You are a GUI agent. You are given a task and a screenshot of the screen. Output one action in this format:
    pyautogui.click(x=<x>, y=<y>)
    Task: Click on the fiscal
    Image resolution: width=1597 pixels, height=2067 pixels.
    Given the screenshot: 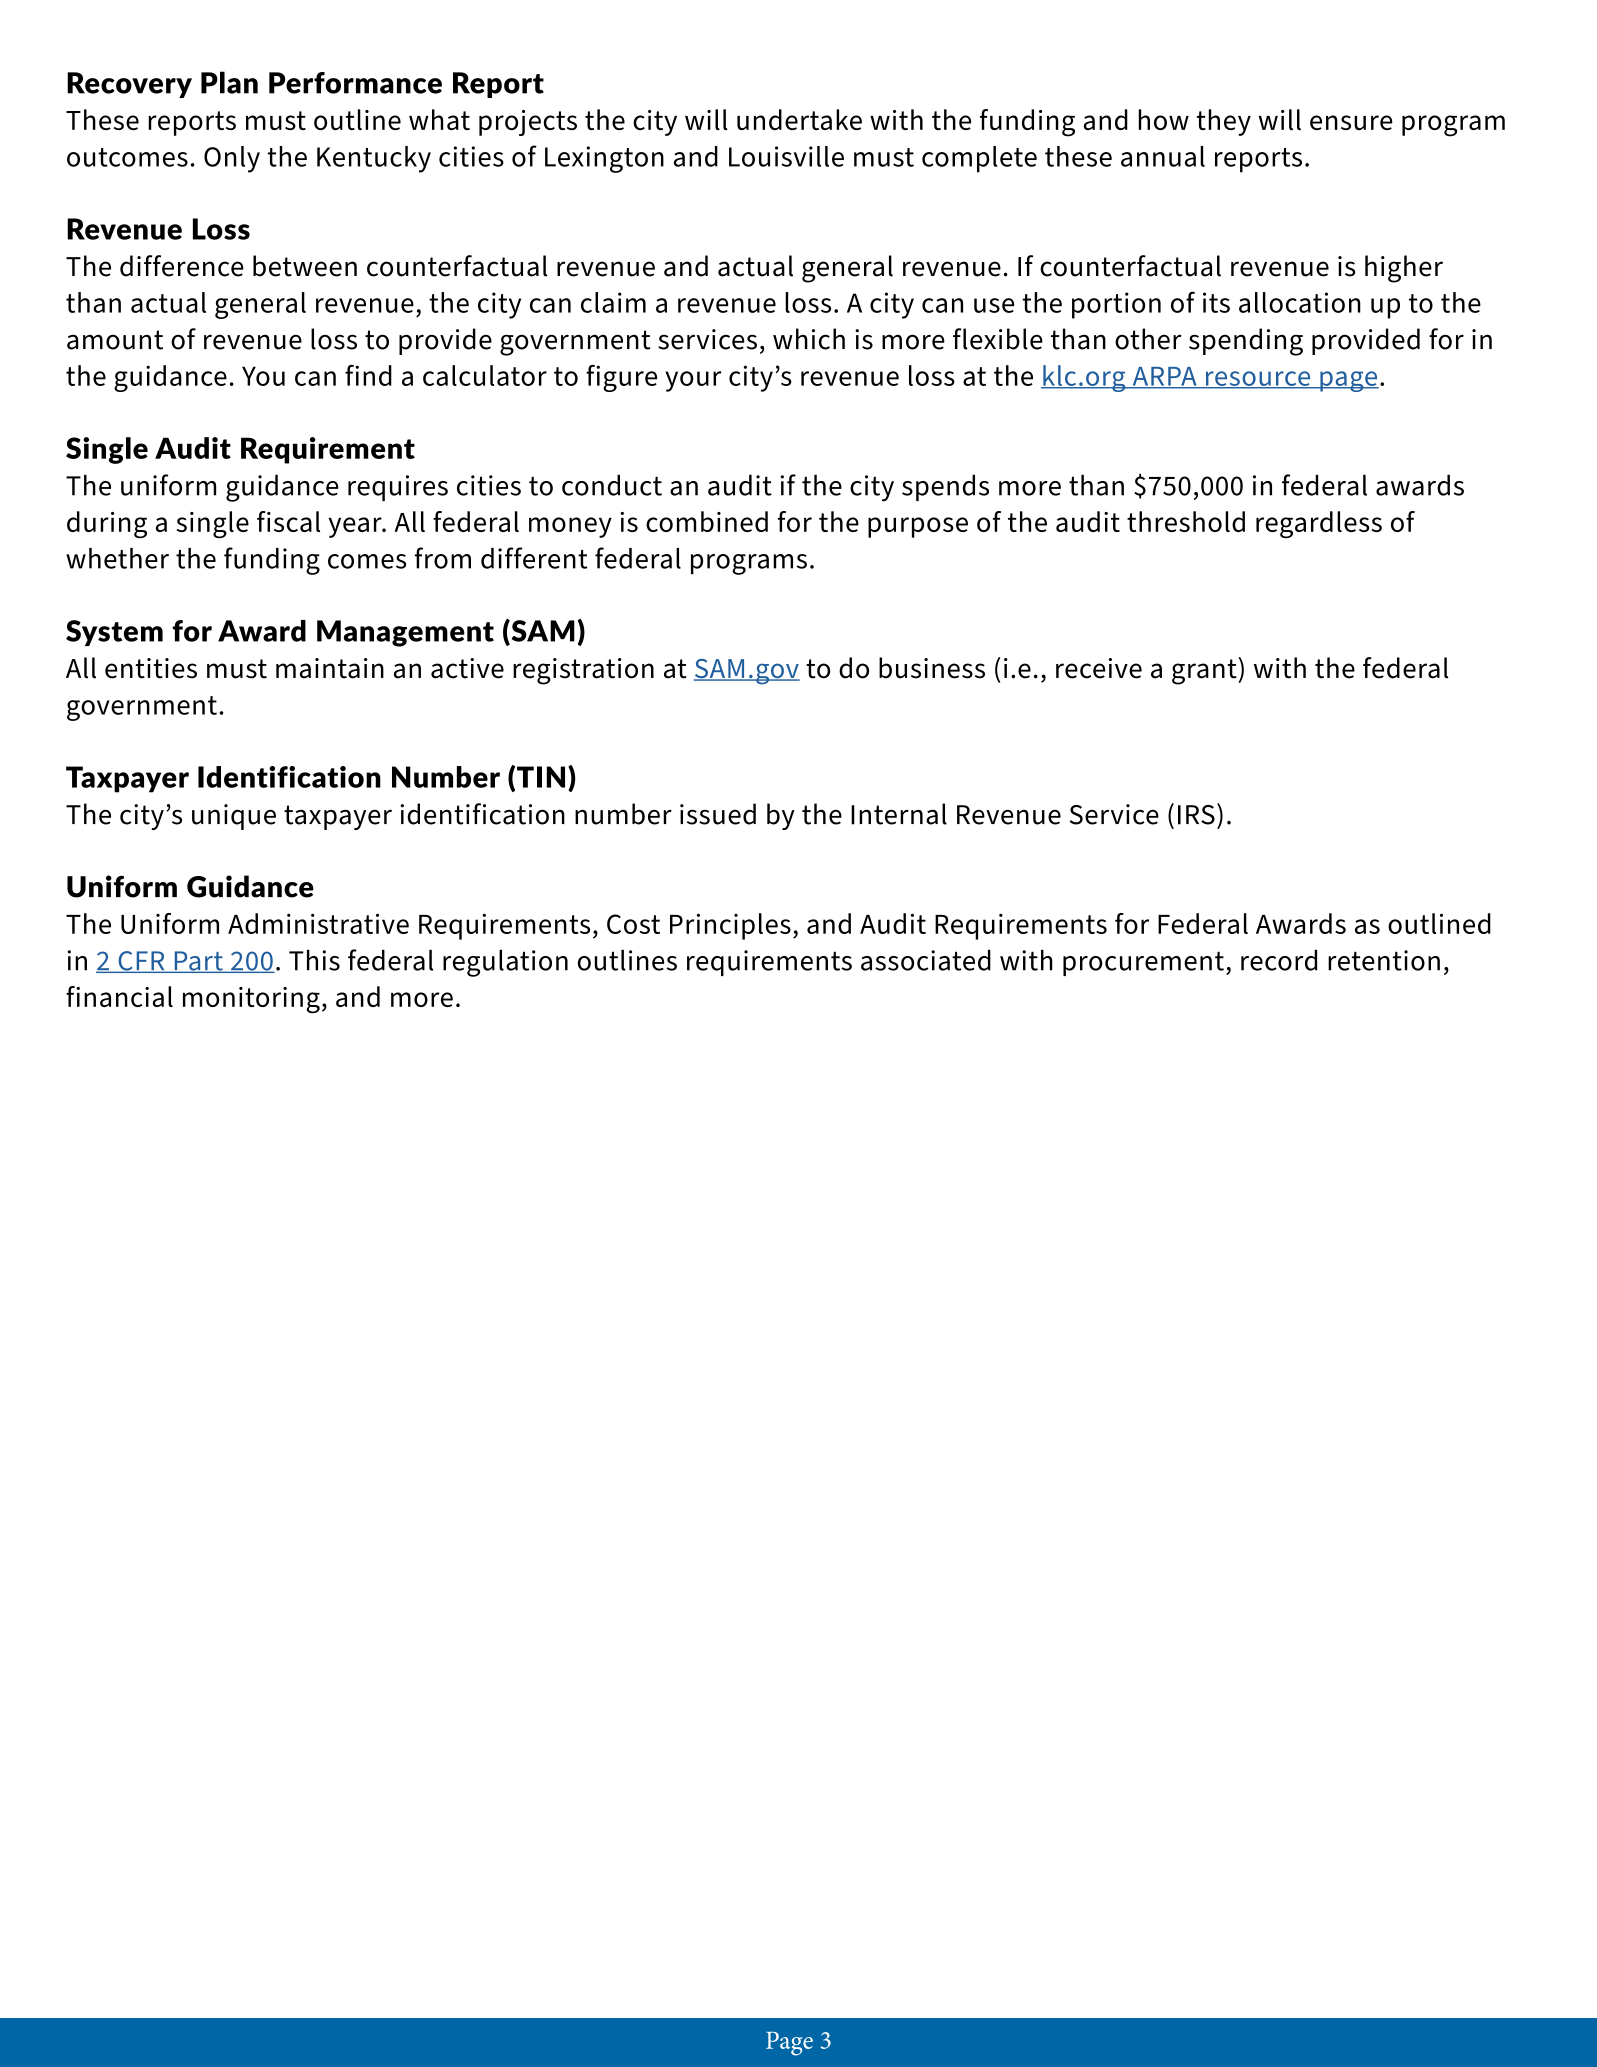 What is the action you would take?
    pyautogui.click(x=288, y=521)
